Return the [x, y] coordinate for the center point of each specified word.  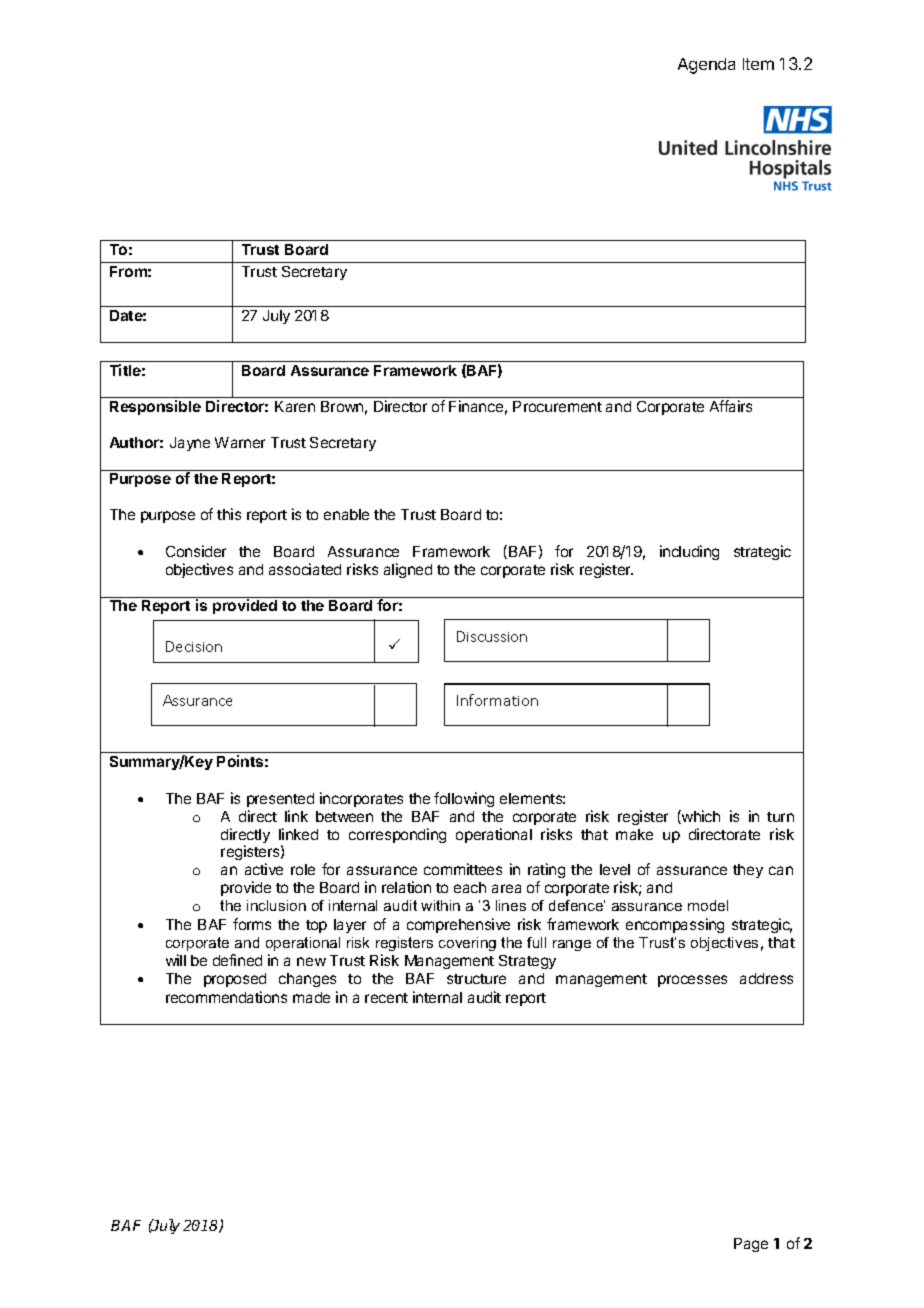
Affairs [731, 406]
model [708, 905]
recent [386, 998]
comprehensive [458, 925]
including [689, 552]
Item [758, 64]
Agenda [706, 66]
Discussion [492, 636]
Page [751, 1245]
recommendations [226, 997]
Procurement [557, 406]
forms [252, 924]
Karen [295, 406]
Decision [194, 646]
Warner [240, 442]
